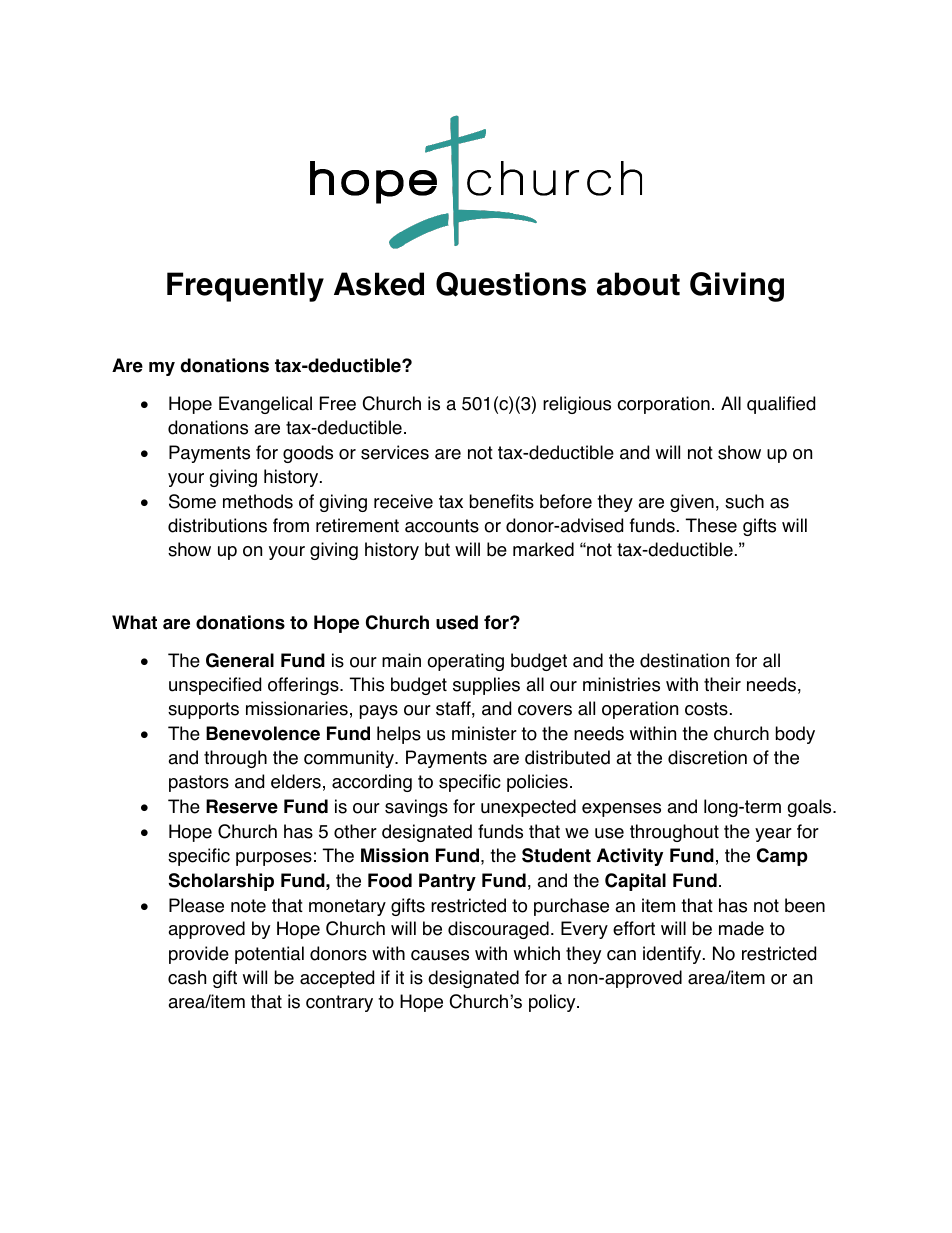  Describe the element at coordinates (684, 660) in the screenshot. I see `destination` at that location.
